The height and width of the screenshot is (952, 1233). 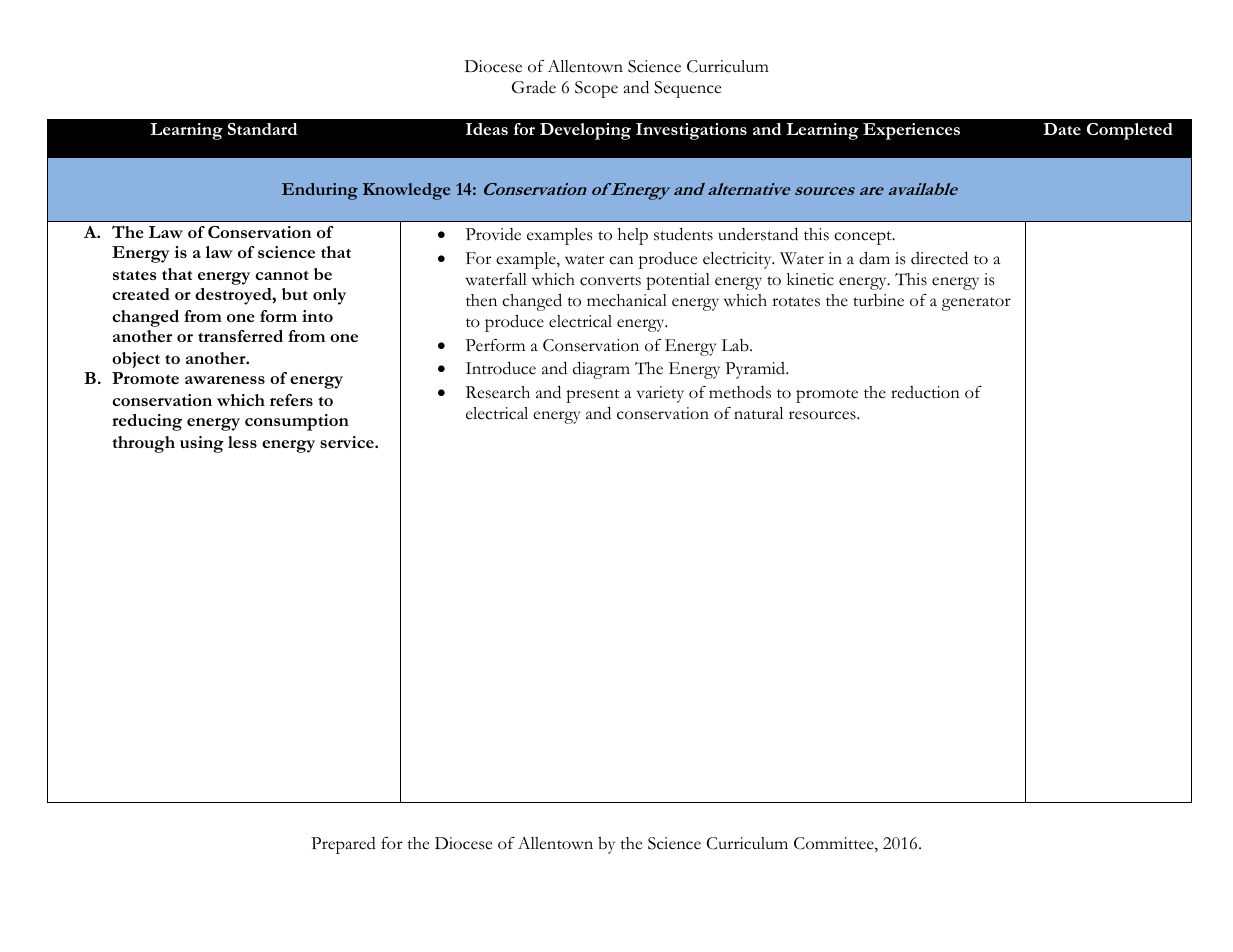 I want to click on natural, so click(x=758, y=413).
